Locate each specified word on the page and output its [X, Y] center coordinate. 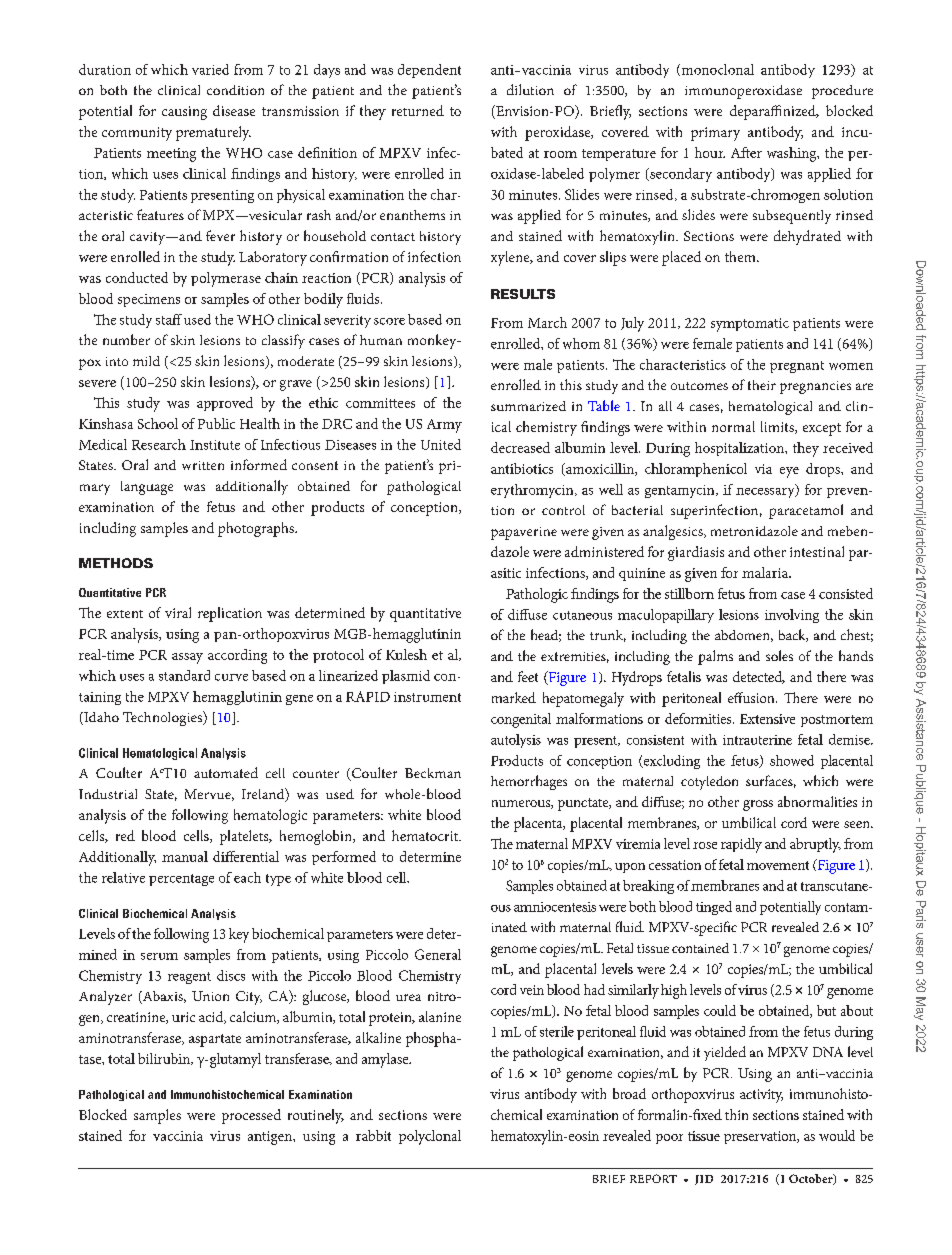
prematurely [213, 133]
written [203, 465]
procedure [842, 92]
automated [226, 772]
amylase [386, 1060]
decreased [520, 447]
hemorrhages [529, 782]
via [763, 469]
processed [251, 1116]
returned [418, 110]
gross [758, 805]
